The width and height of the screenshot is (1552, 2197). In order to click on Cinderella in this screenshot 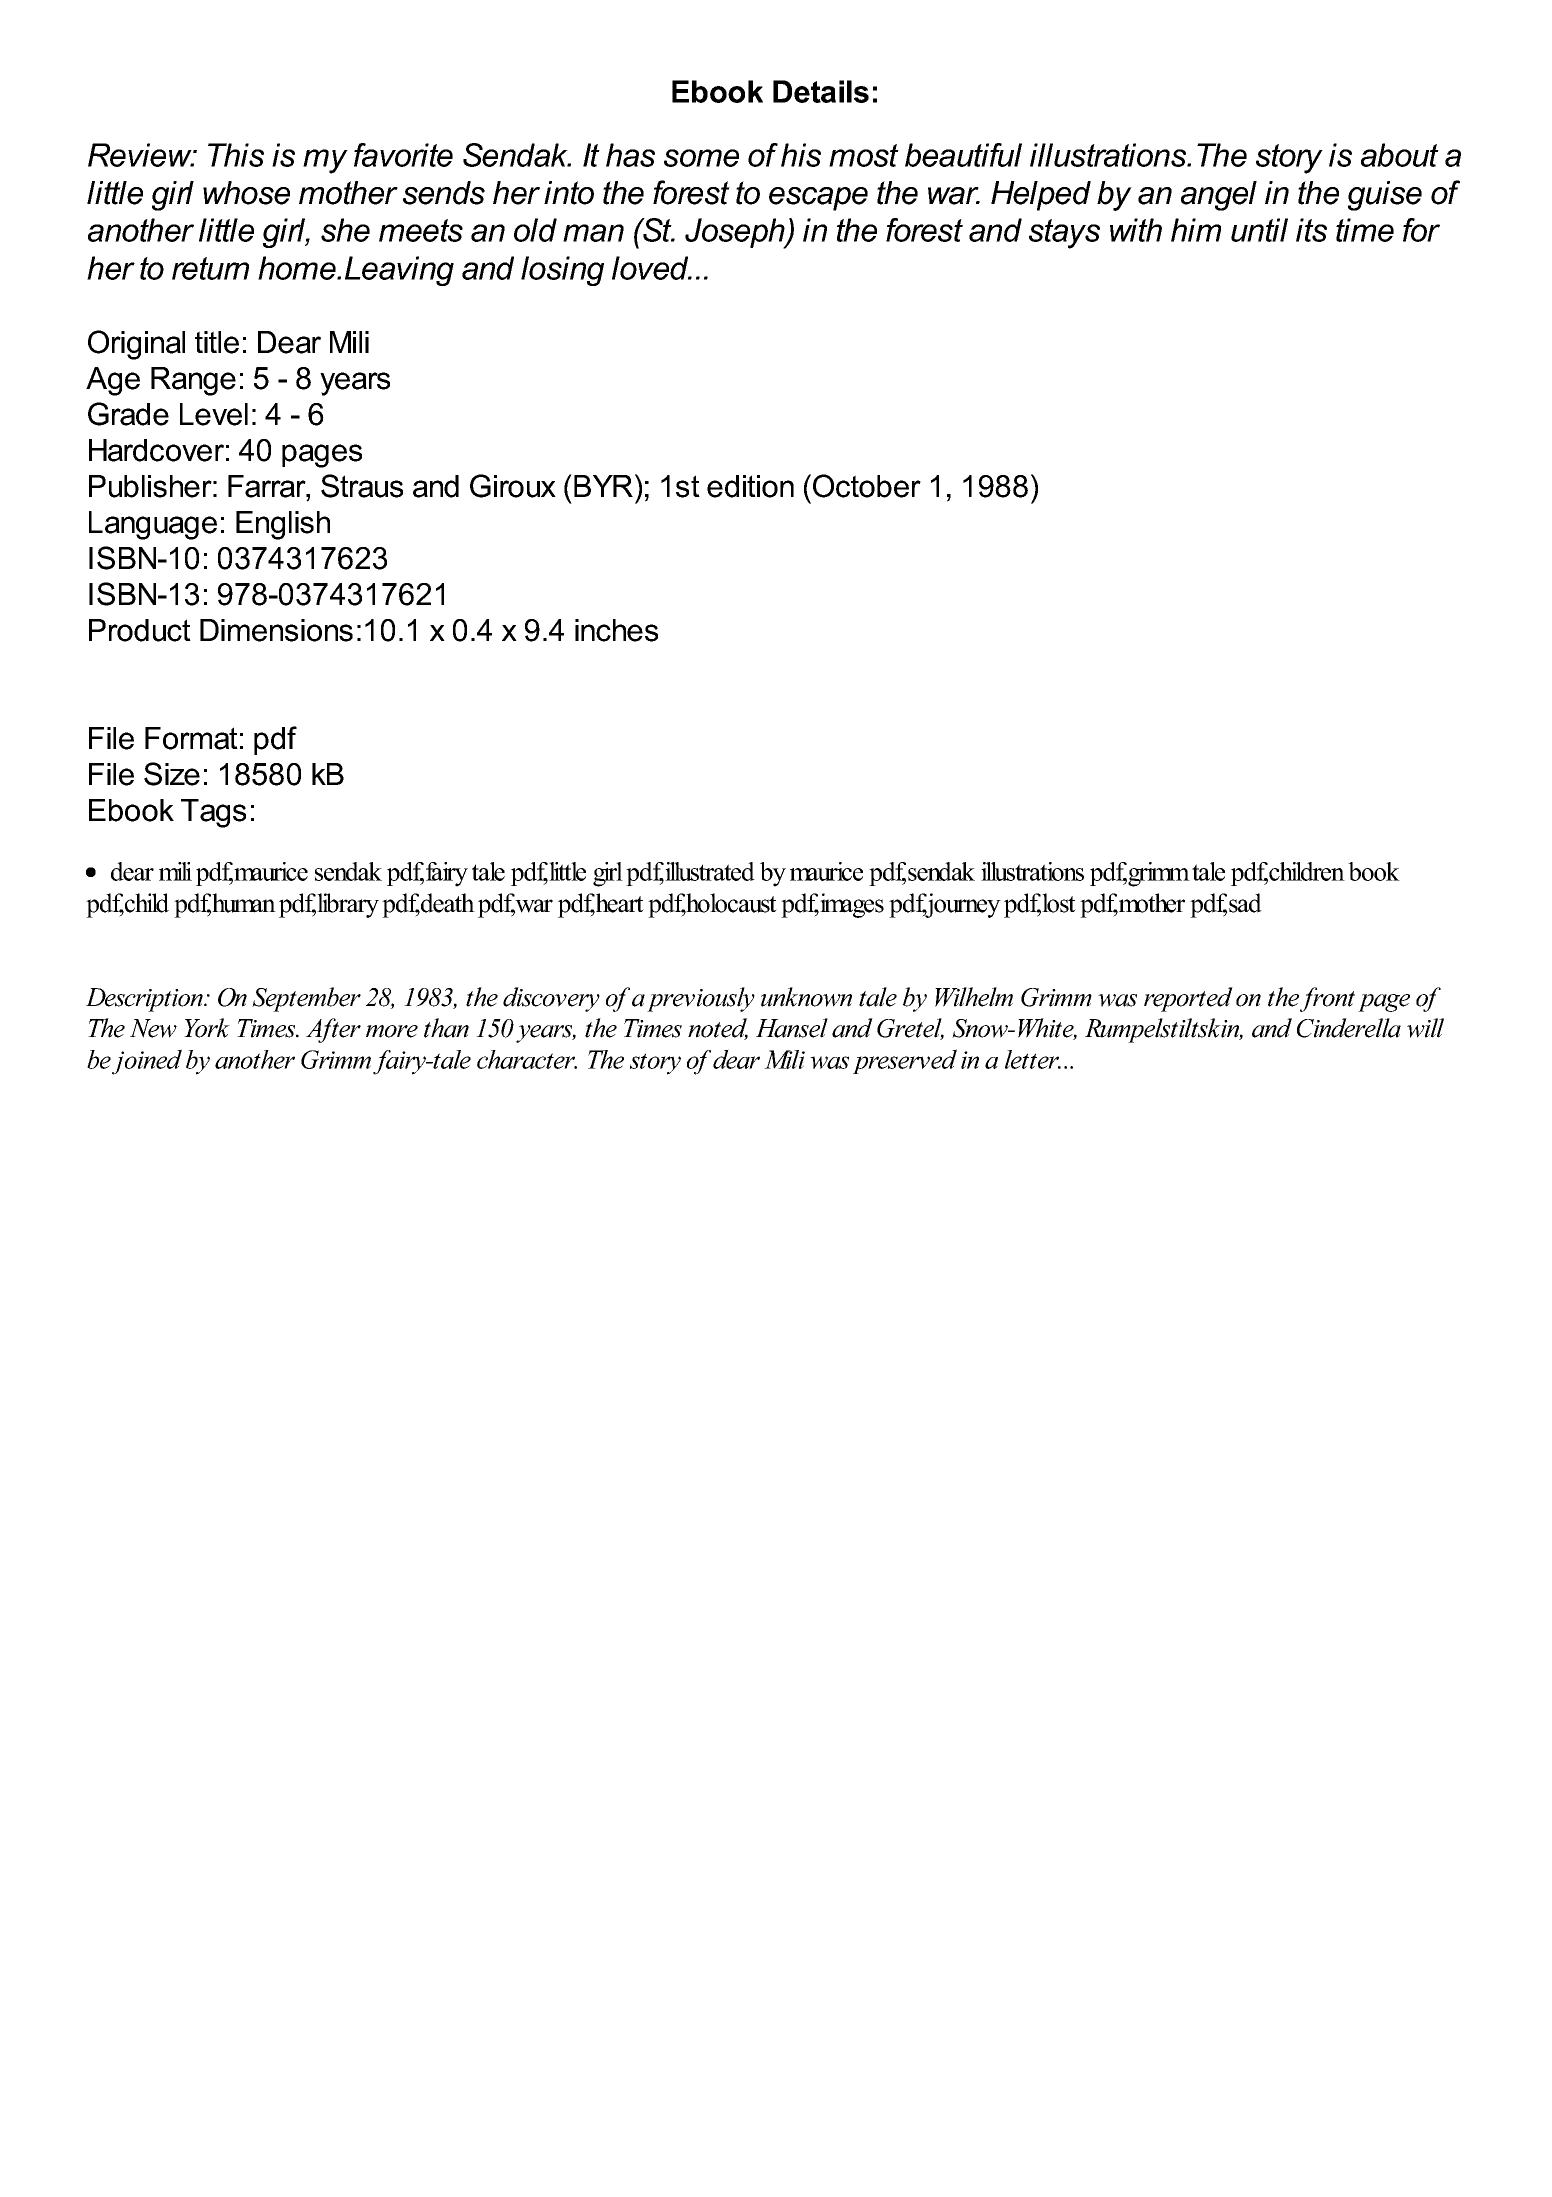, I will do `click(1349, 1028)`.
